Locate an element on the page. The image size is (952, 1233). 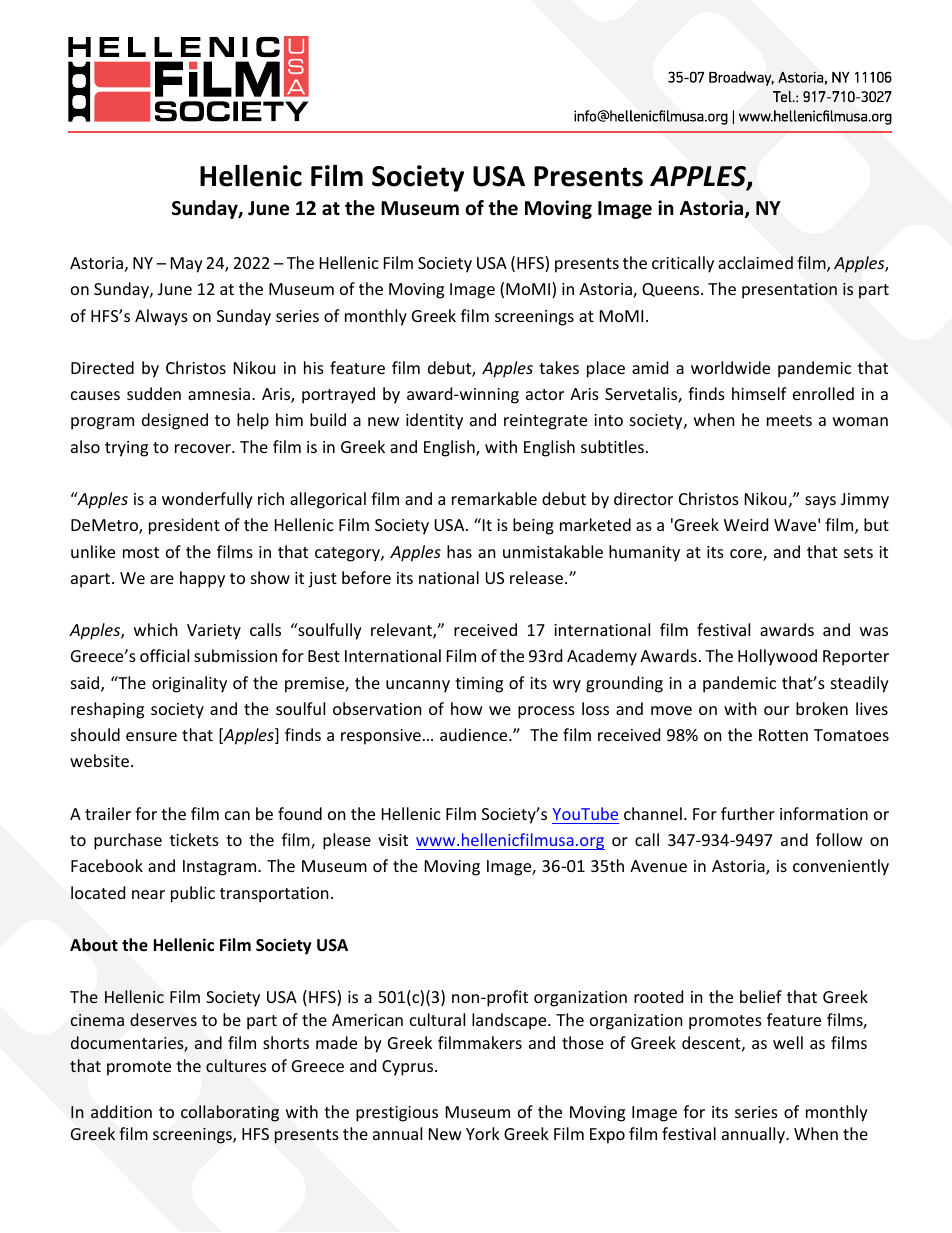
timing is located at coordinates (479, 685).
